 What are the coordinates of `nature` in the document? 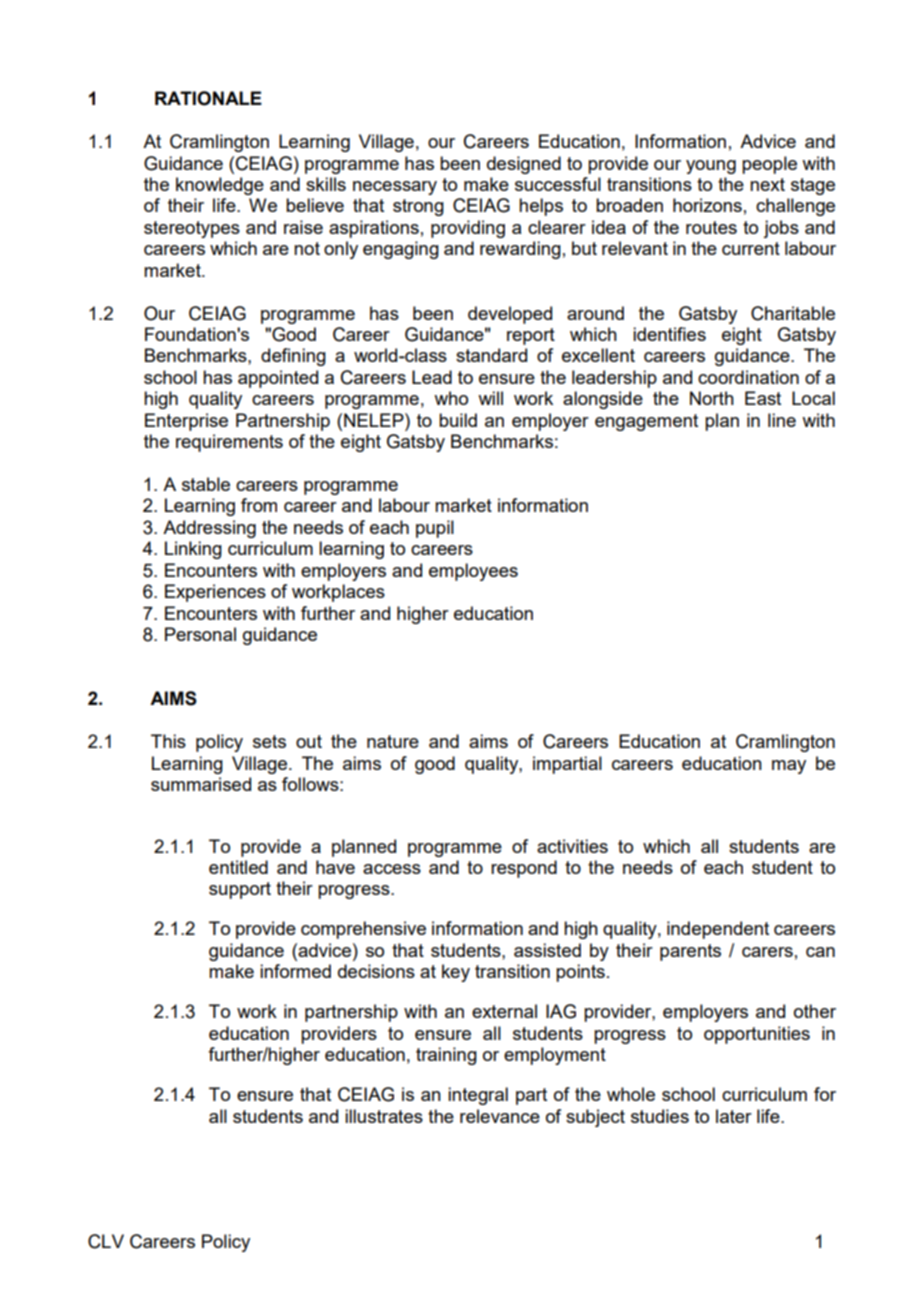 It's located at (393, 741).
